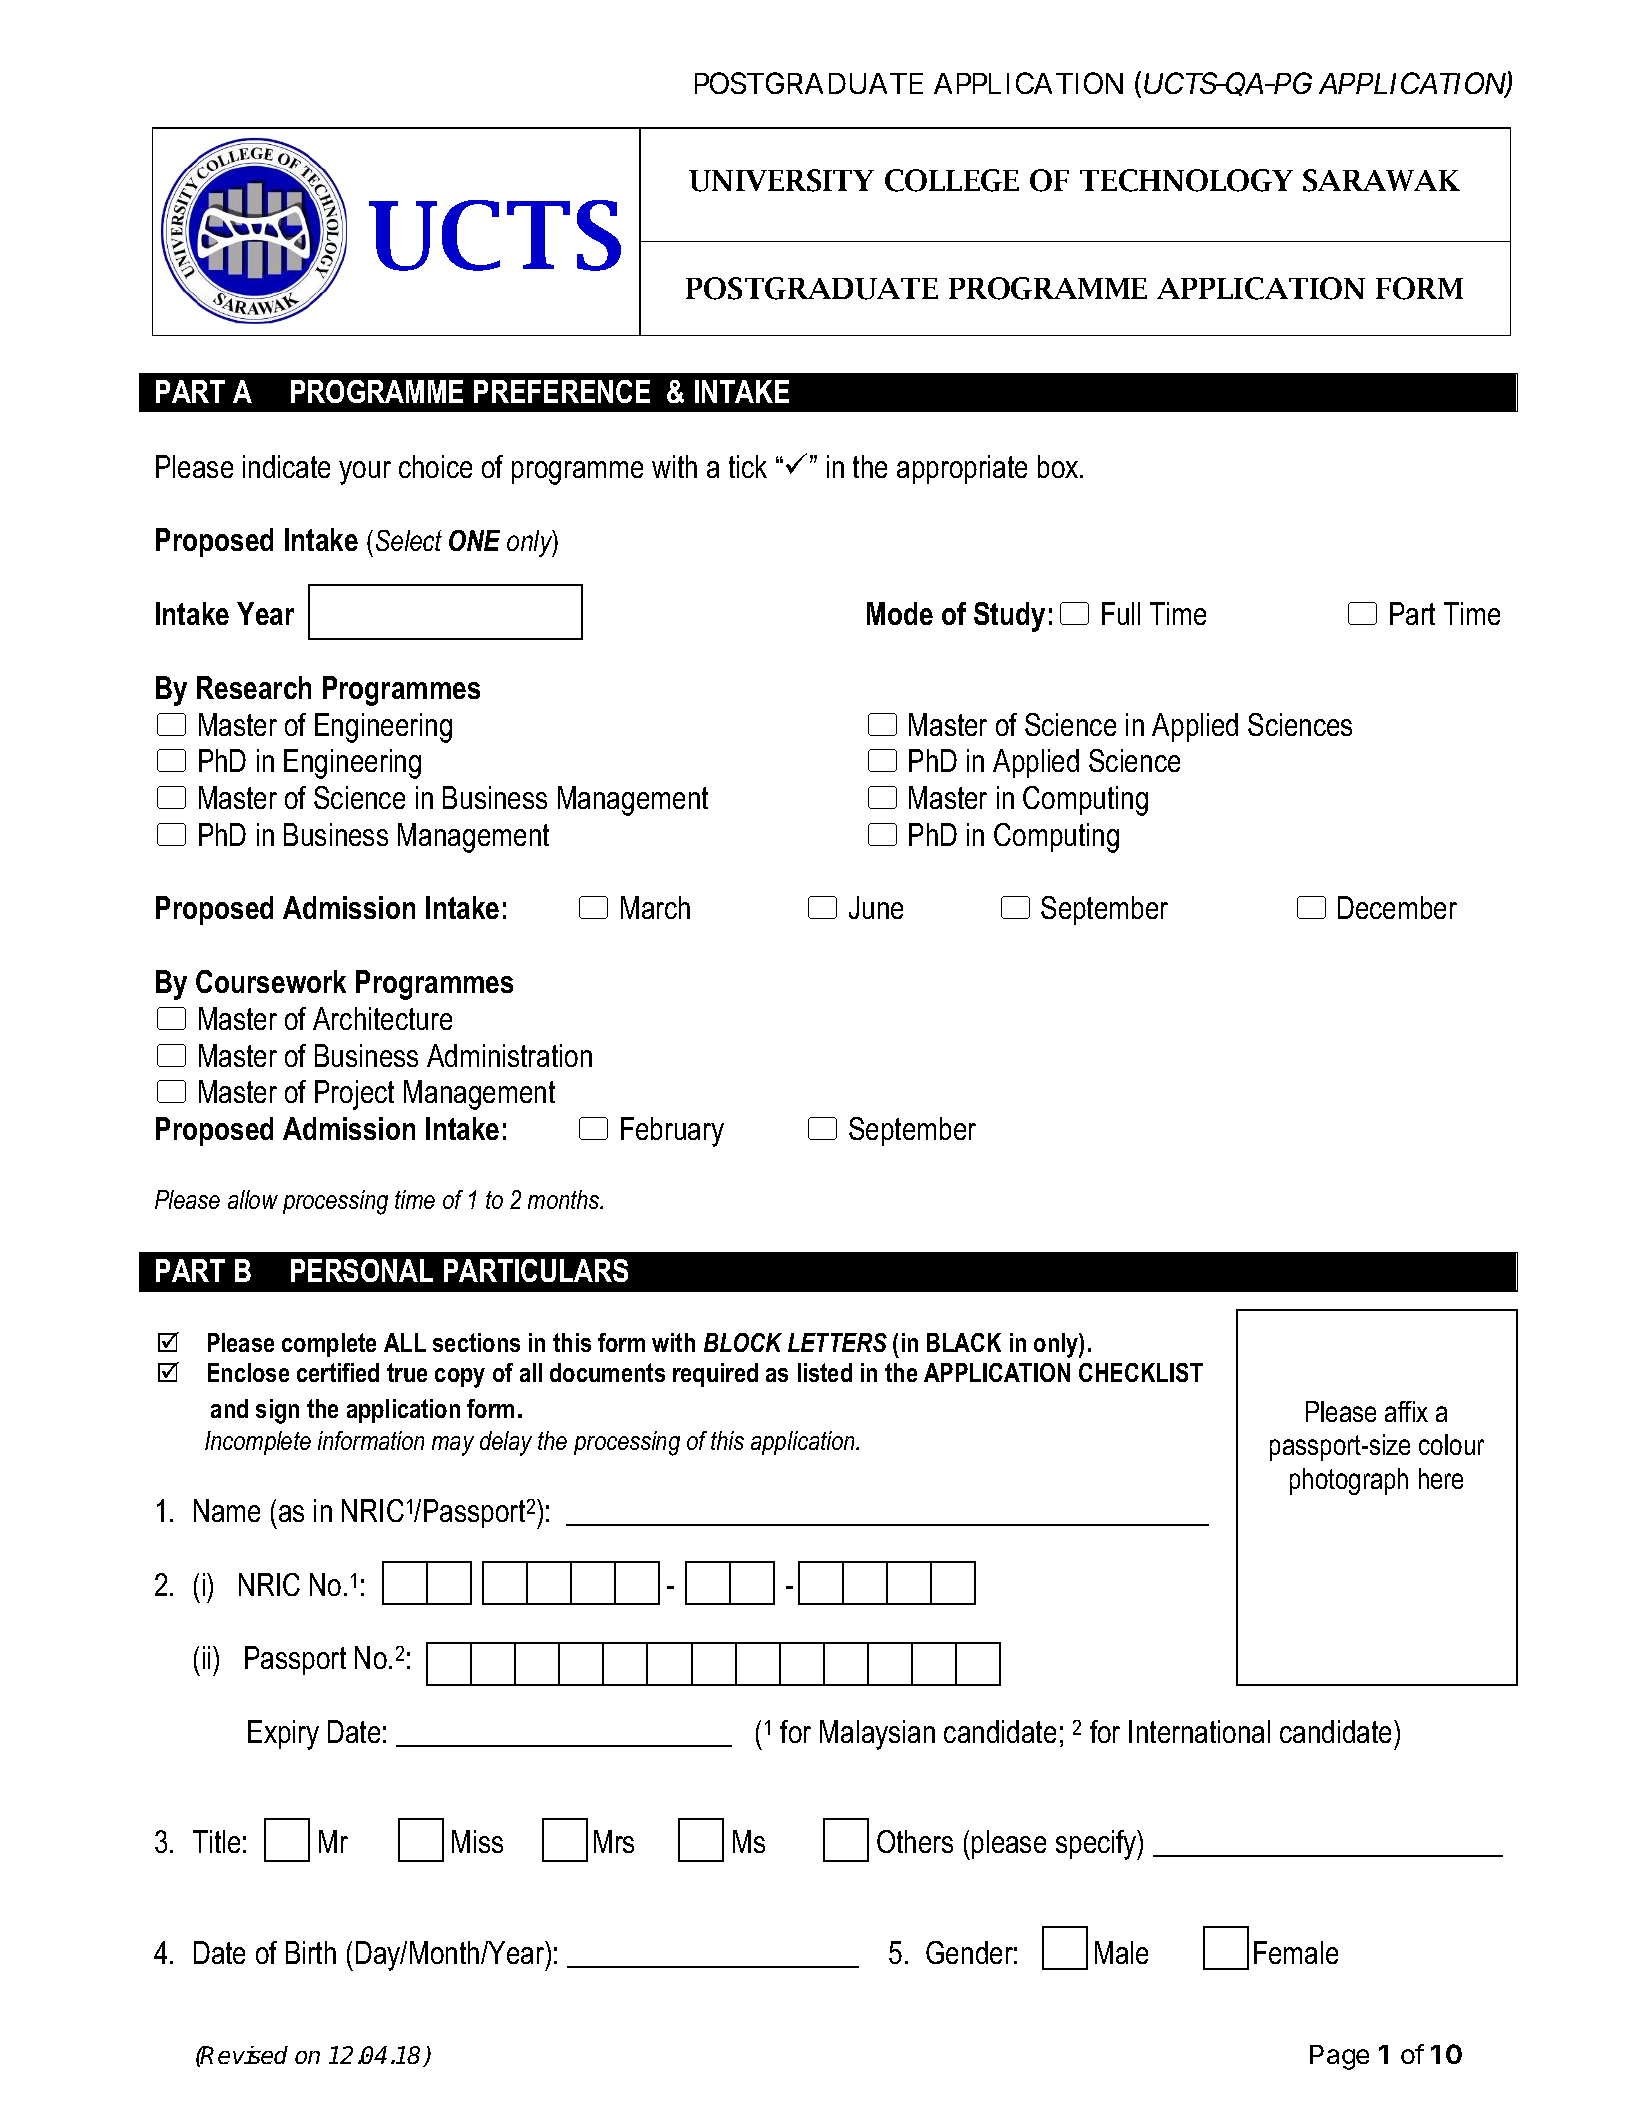  What do you see at coordinates (562, 391) in the screenshot?
I see `PREFERENCE` at bounding box center [562, 391].
